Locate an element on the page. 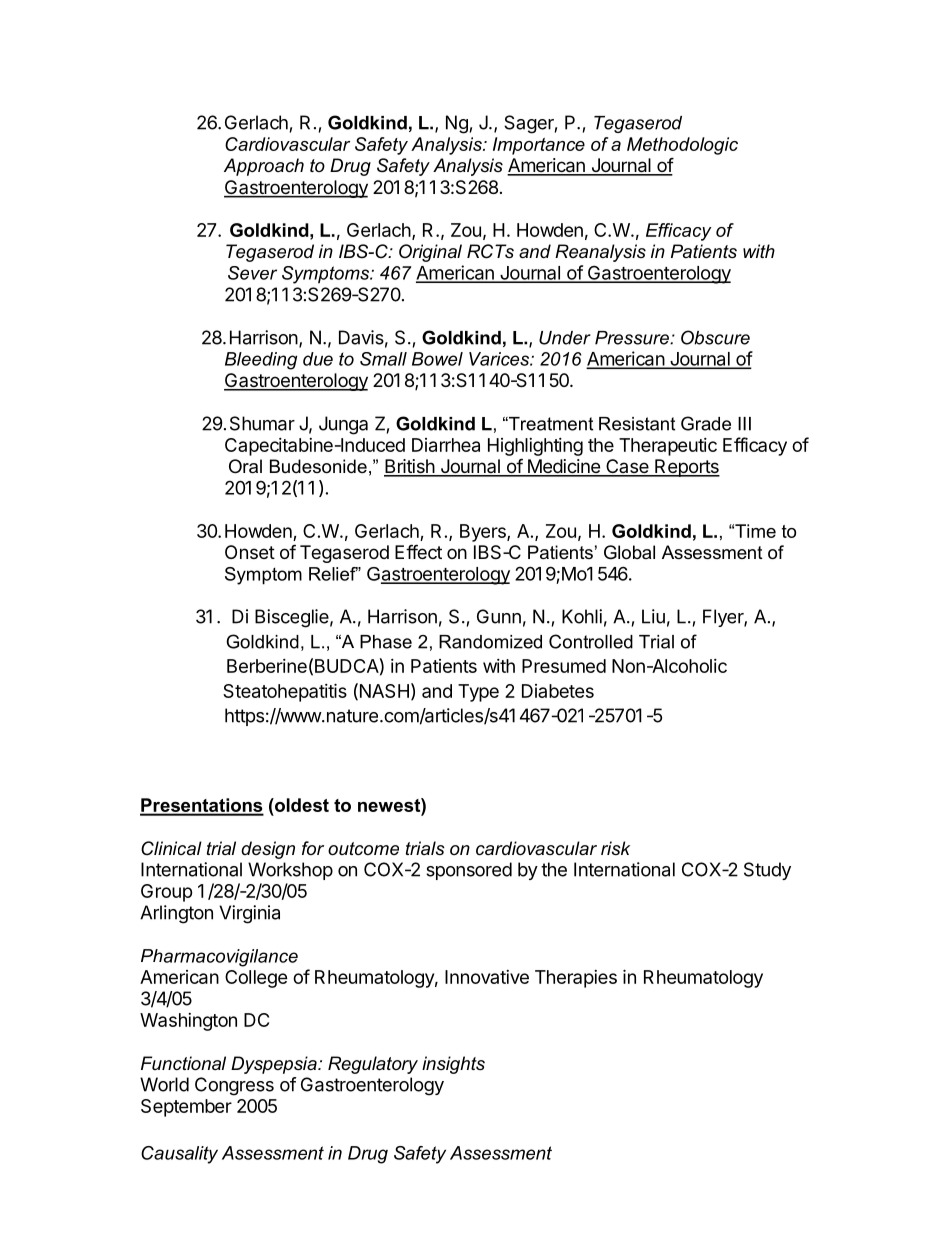 Image resolution: width=952 pixels, height=1233 pixels. Importance is located at coordinates (539, 146).
